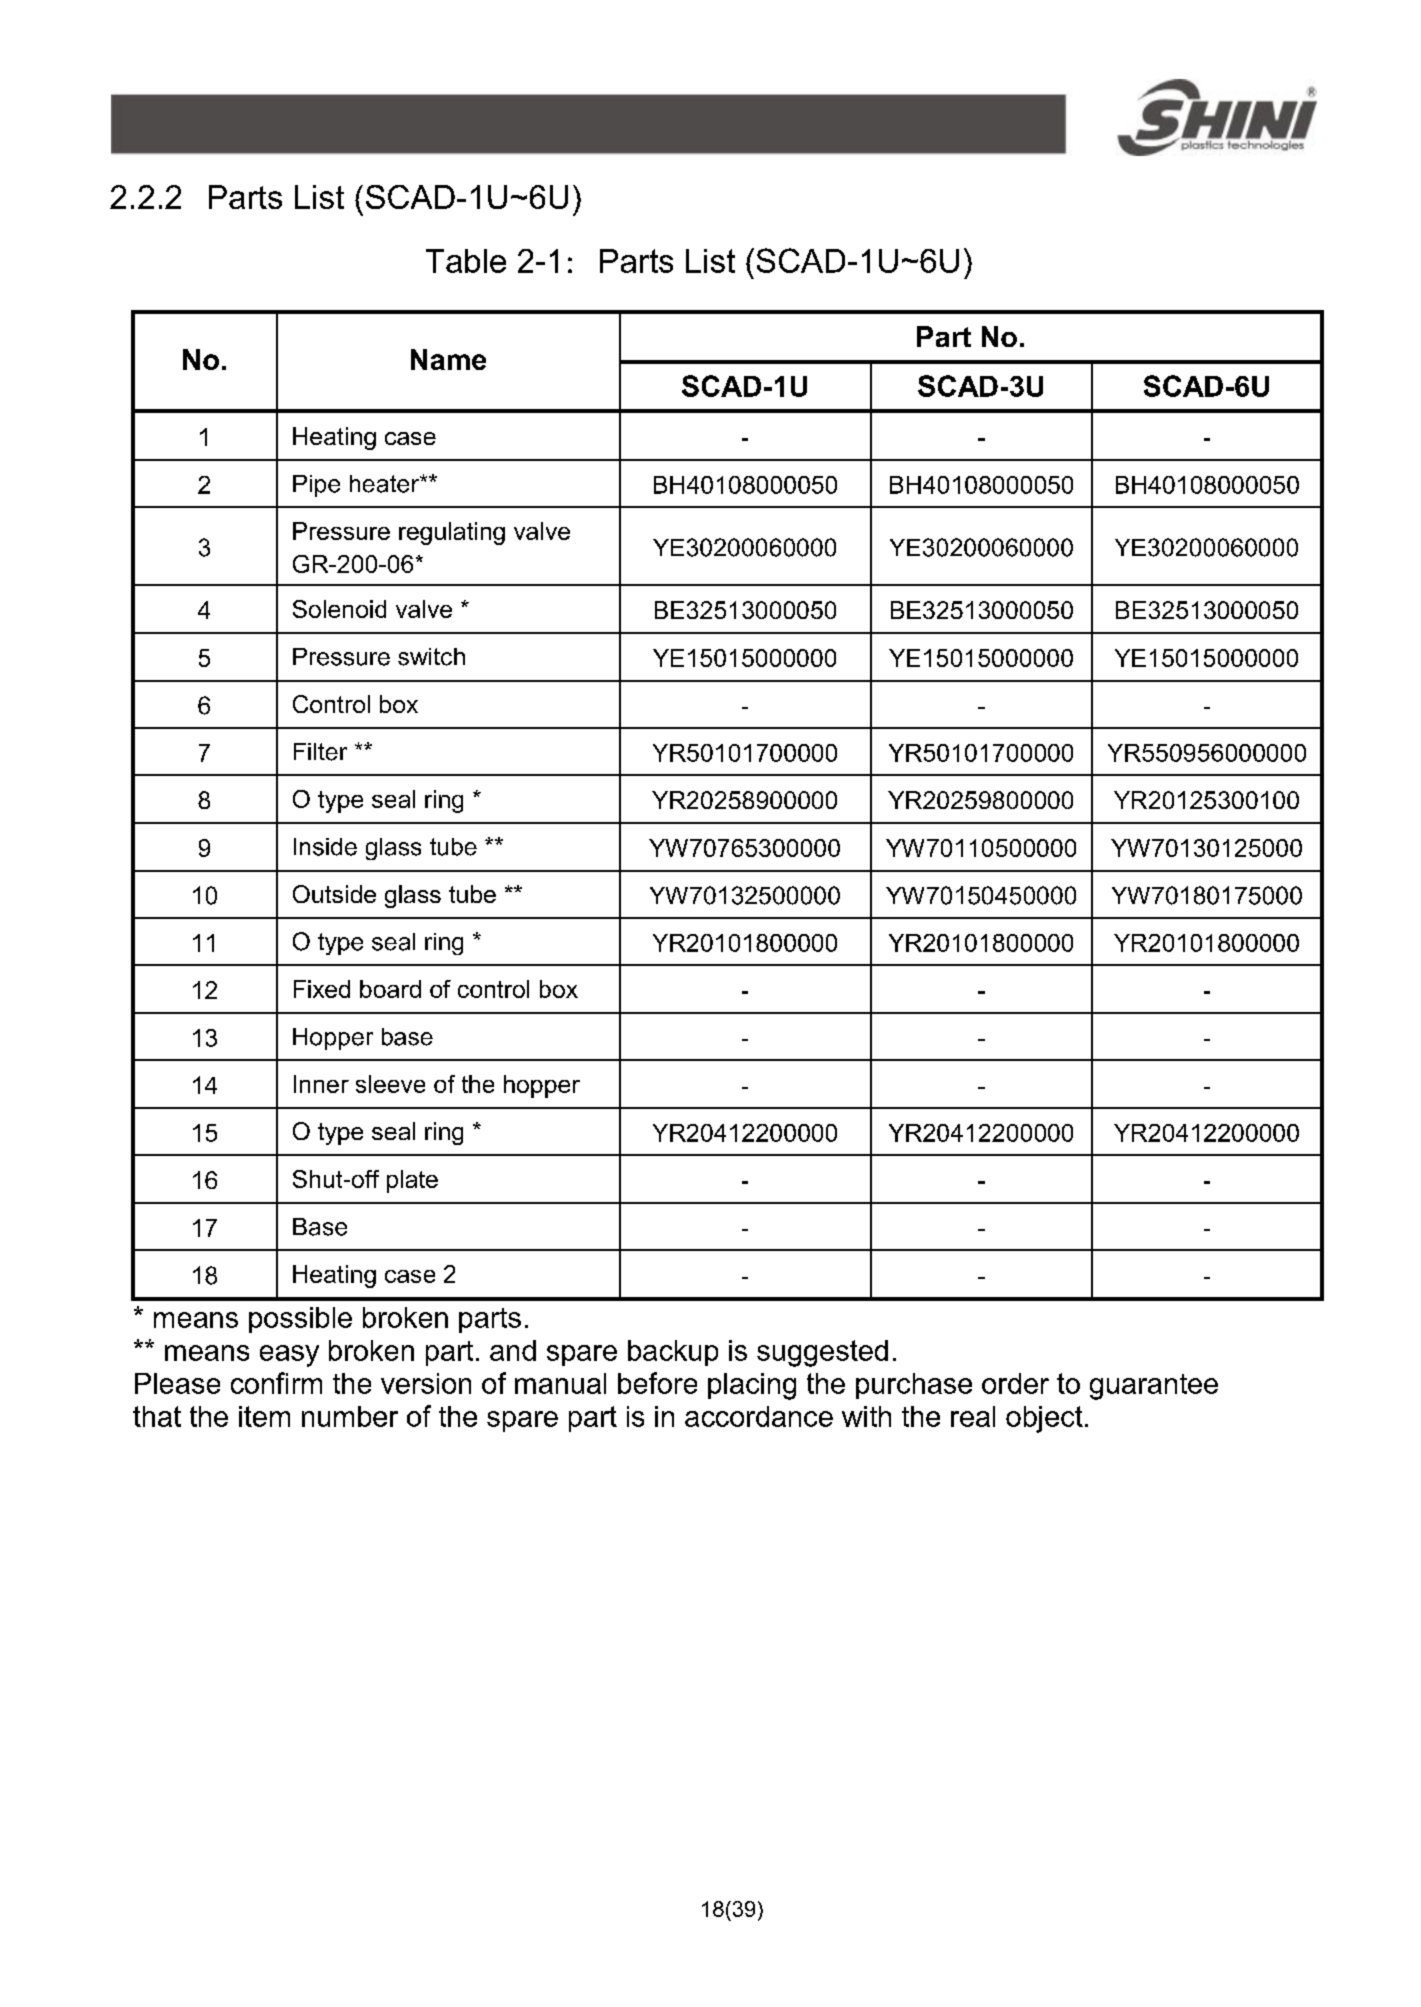 The width and height of the screenshot is (1421, 2007). Describe the element at coordinates (325, 847) in the screenshot. I see `Inside` at that location.
